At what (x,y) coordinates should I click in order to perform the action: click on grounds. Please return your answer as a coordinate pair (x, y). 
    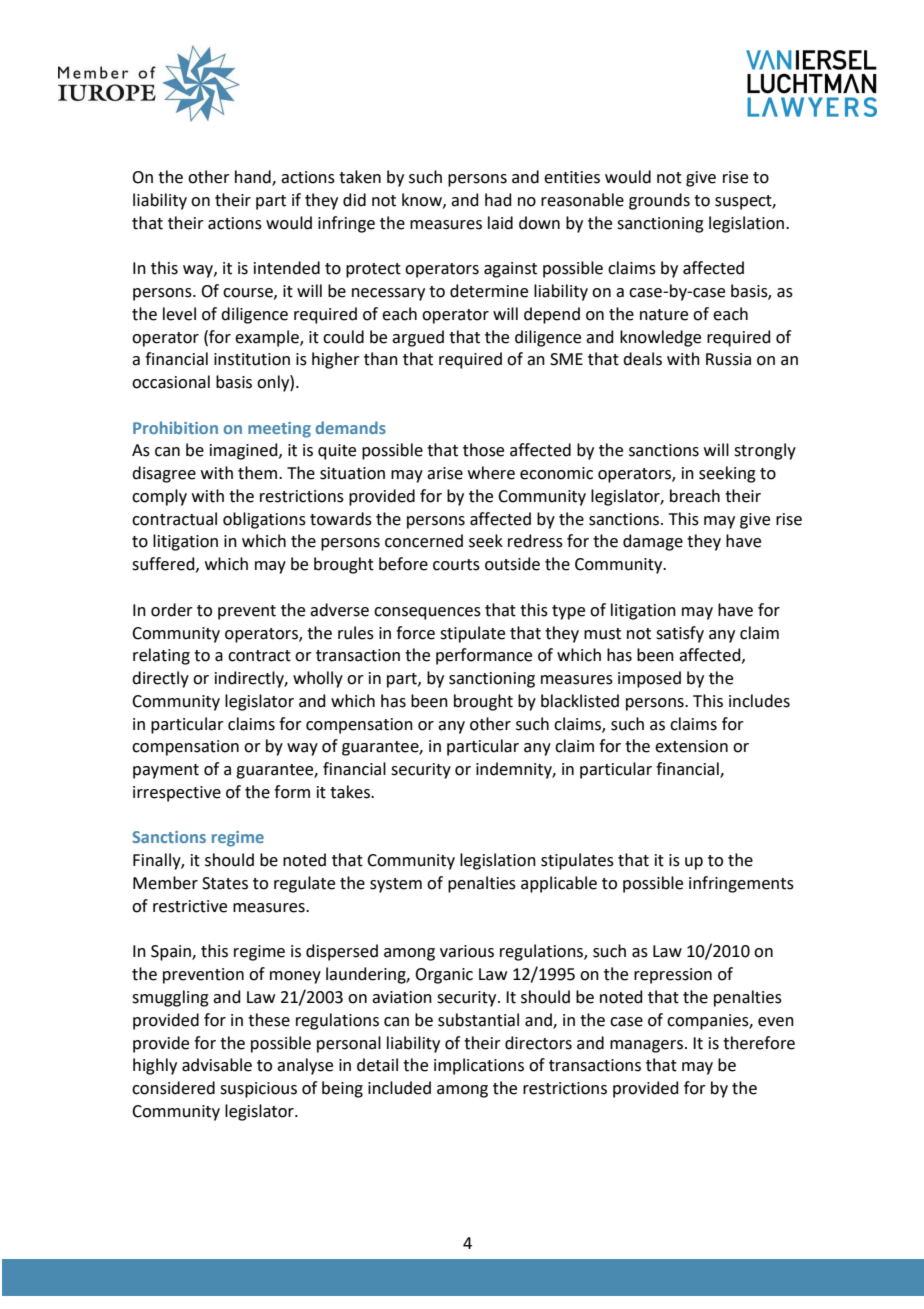
    Looking at the image, I should click on (659, 201).
